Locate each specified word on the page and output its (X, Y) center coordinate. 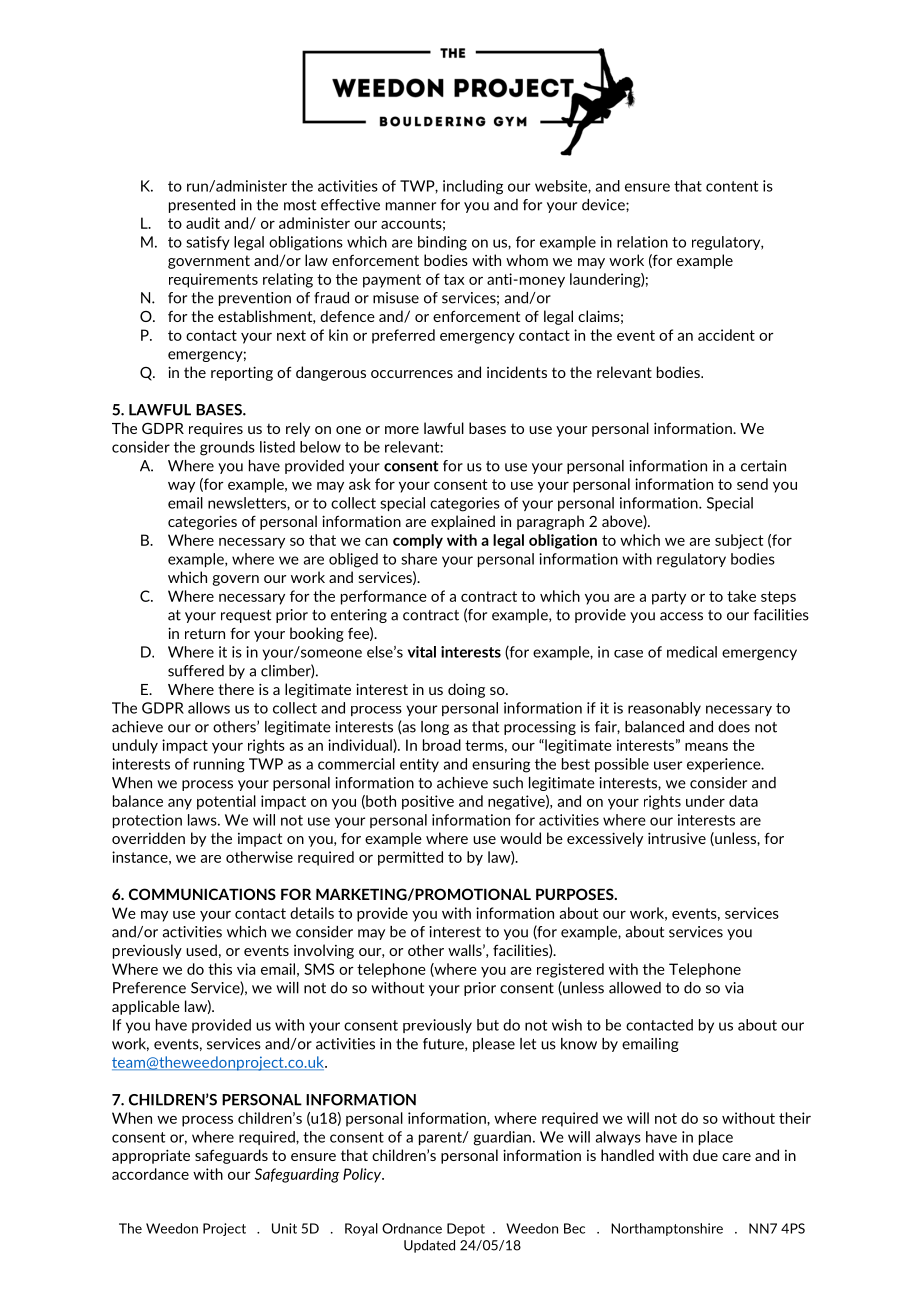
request (246, 616)
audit (203, 223)
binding (442, 243)
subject (739, 541)
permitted (410, 858)
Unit (284, 1228)
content (732, 186)
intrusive (677, 838)
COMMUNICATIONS (202, 894)
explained (463, 522)
